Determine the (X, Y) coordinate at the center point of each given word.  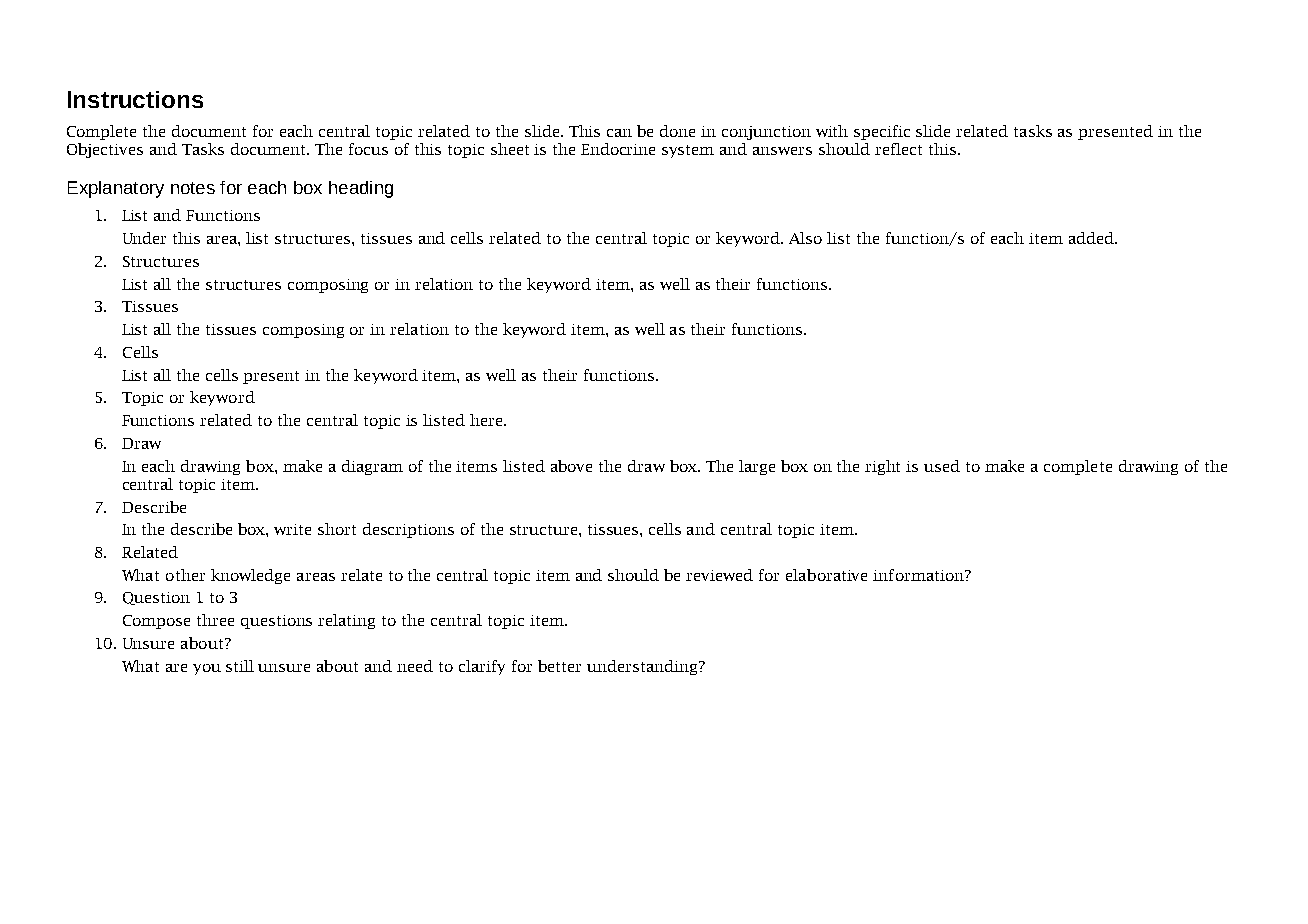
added (1092, 238)
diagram (372, 467)
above (571, 466)
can (619, 133)
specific (882, 132)
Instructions (135, 99)
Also (805, 238)
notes (193, 188)
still (240, 666)
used (942, 466)
